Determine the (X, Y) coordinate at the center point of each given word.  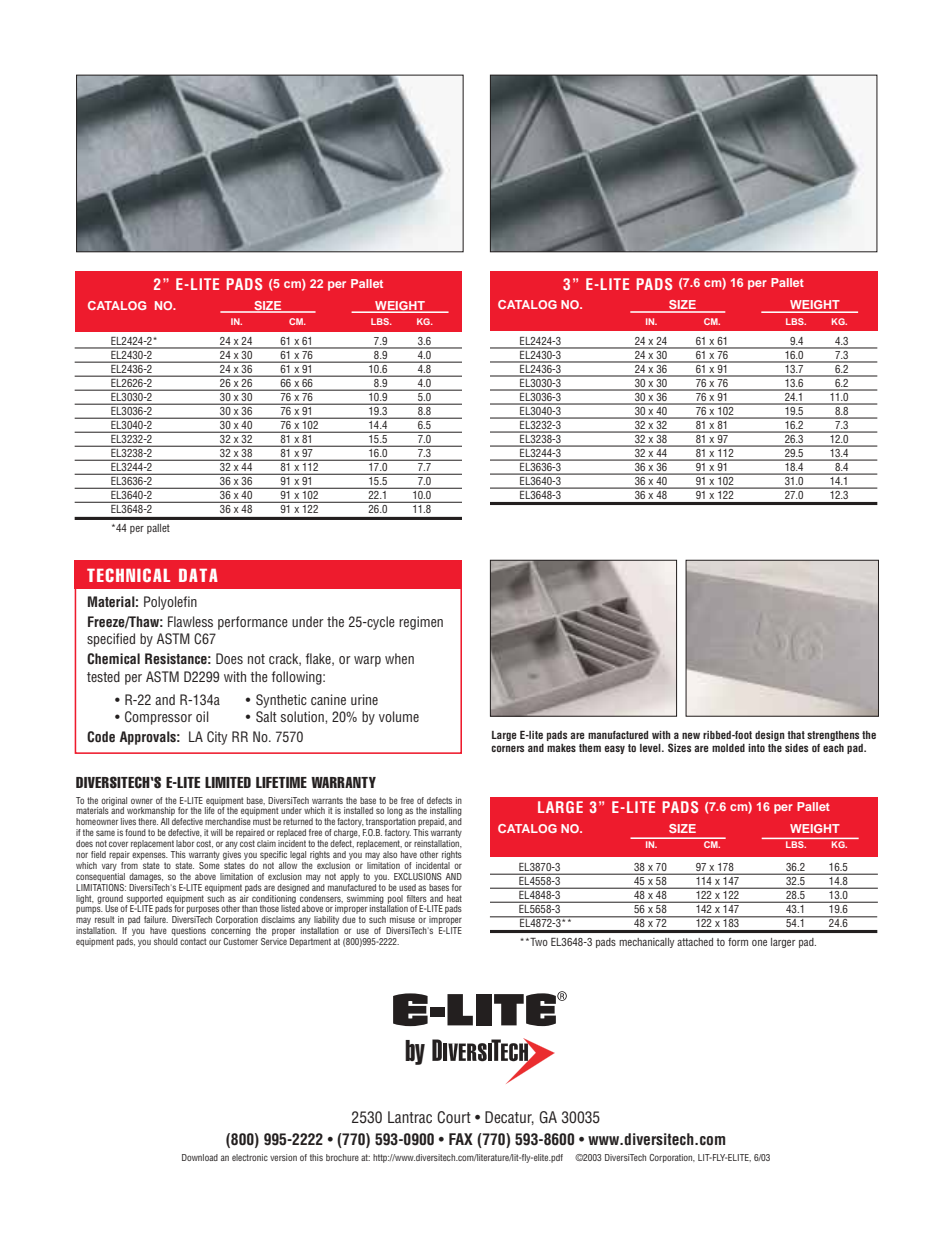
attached (695, 942)
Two (538, 942)
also (390, 854)
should (166, 941)
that (796, 735)
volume (399, 716)
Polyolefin (170, 603)
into (756, 748)
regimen (421, 623)
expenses (150, 856)
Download (200, 1157)
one (759, 943)
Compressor (158, 718)
